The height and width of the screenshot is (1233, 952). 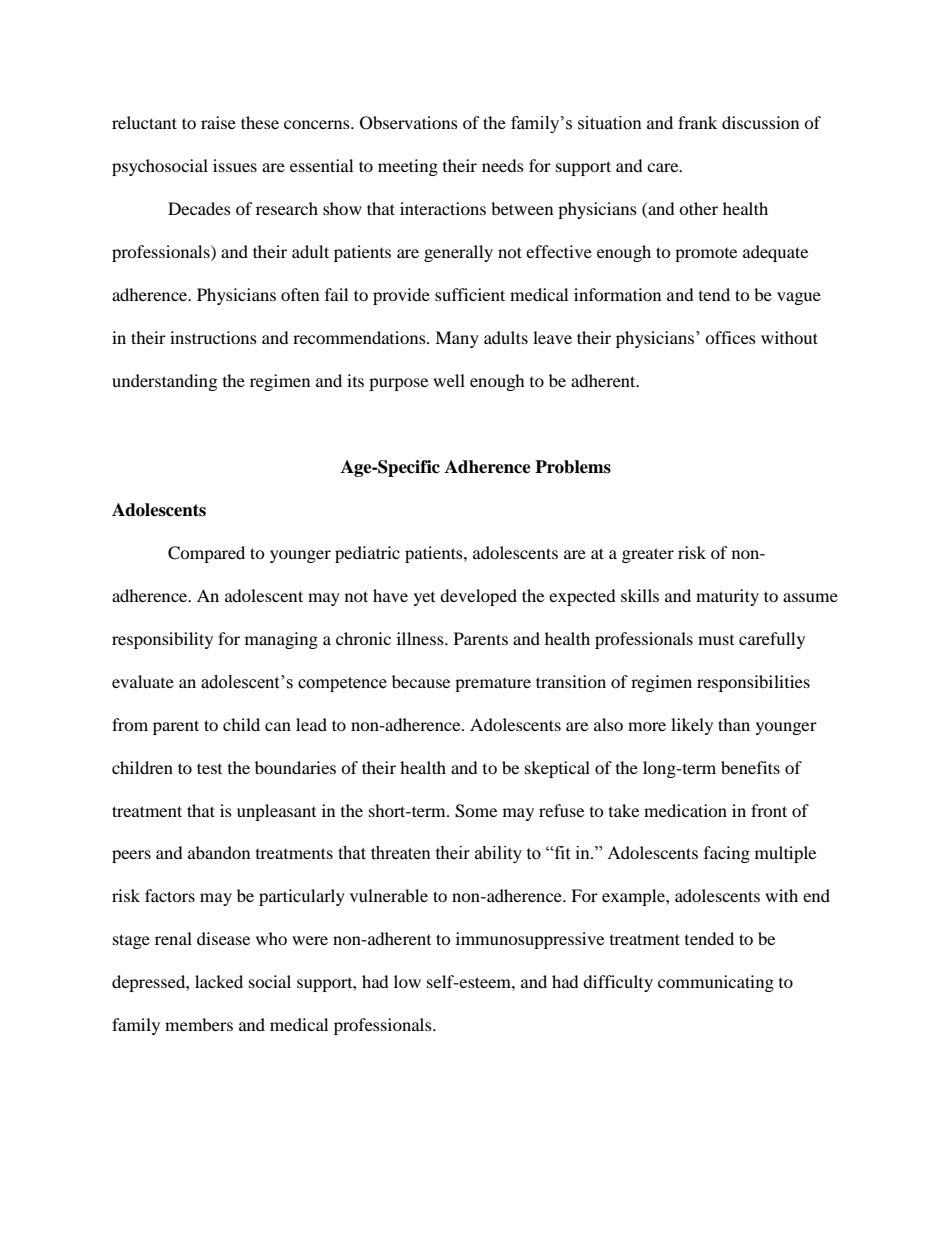 I want to click on than, so click(x=734, y=724).
